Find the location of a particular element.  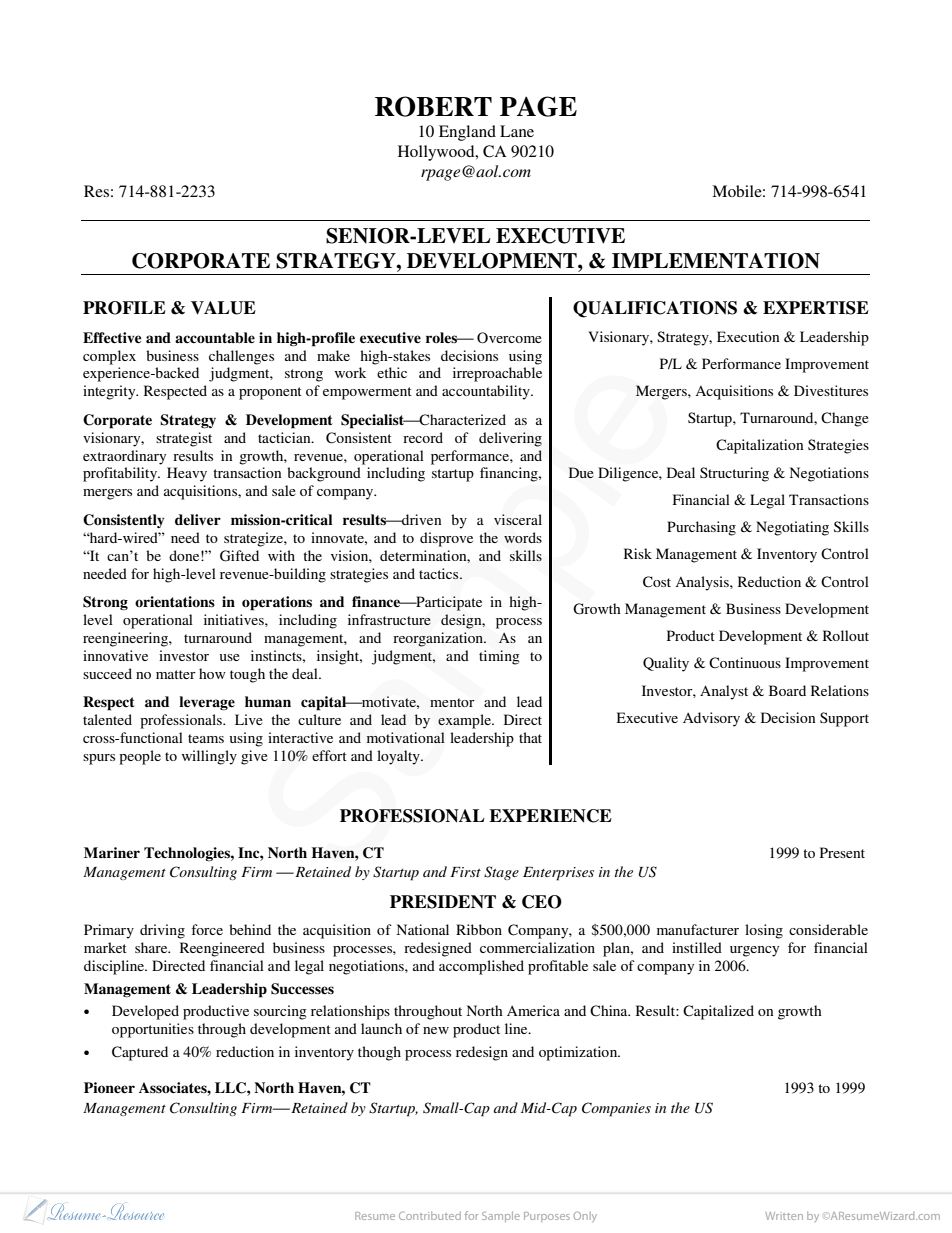

VALUE is located at coordinates (223, 308).
